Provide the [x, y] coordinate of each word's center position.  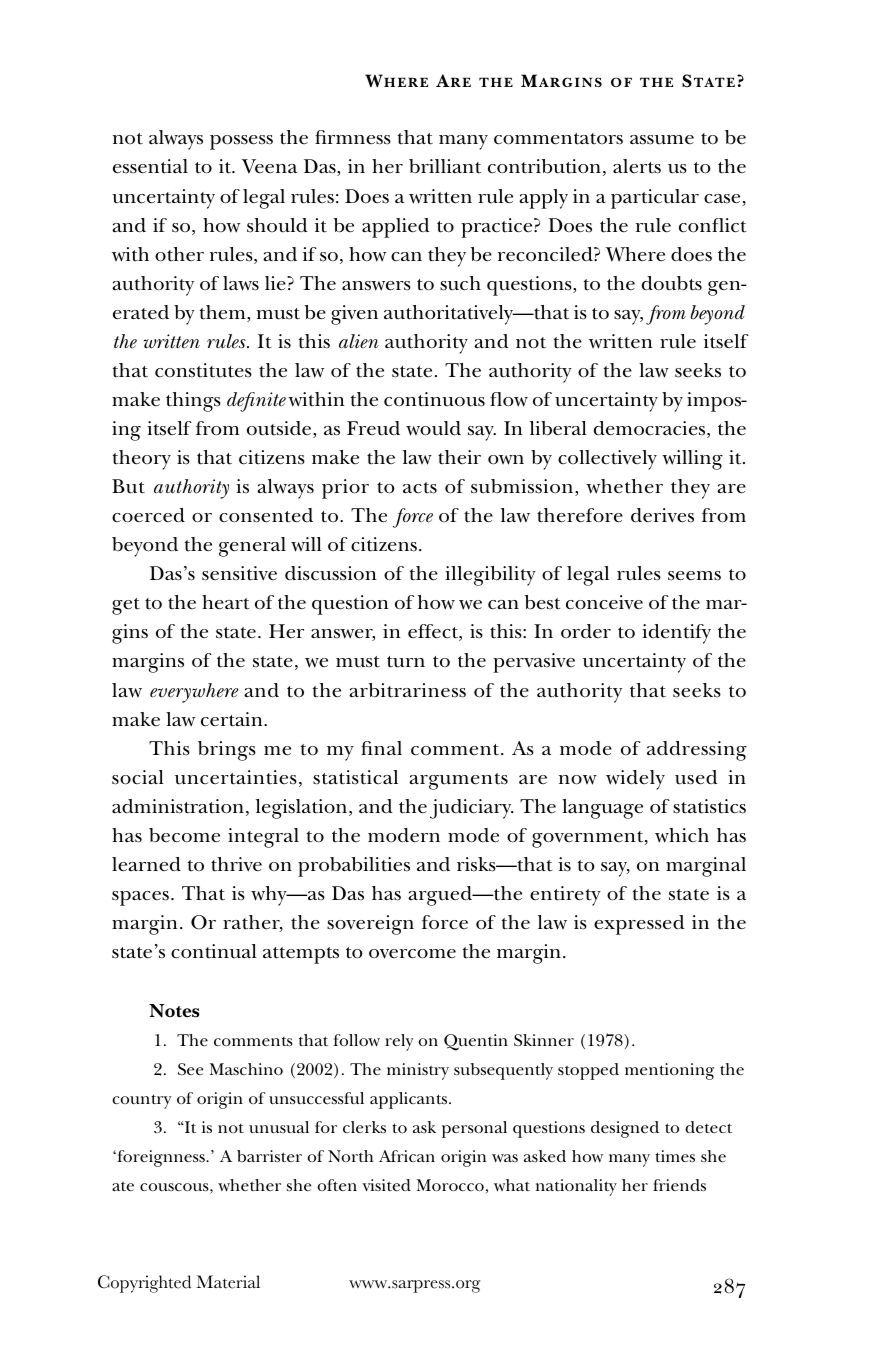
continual [214, 951]
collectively [607, 460]
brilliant [445, 166]
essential [150, 166]
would [433, 428]
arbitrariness [407, 690]
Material [228, 1282]
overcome [412, 954]
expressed [639, 925]
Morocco [450, 1185]
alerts [637, 166]
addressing [697, 751]
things [193, 402]
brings [227, 751]
